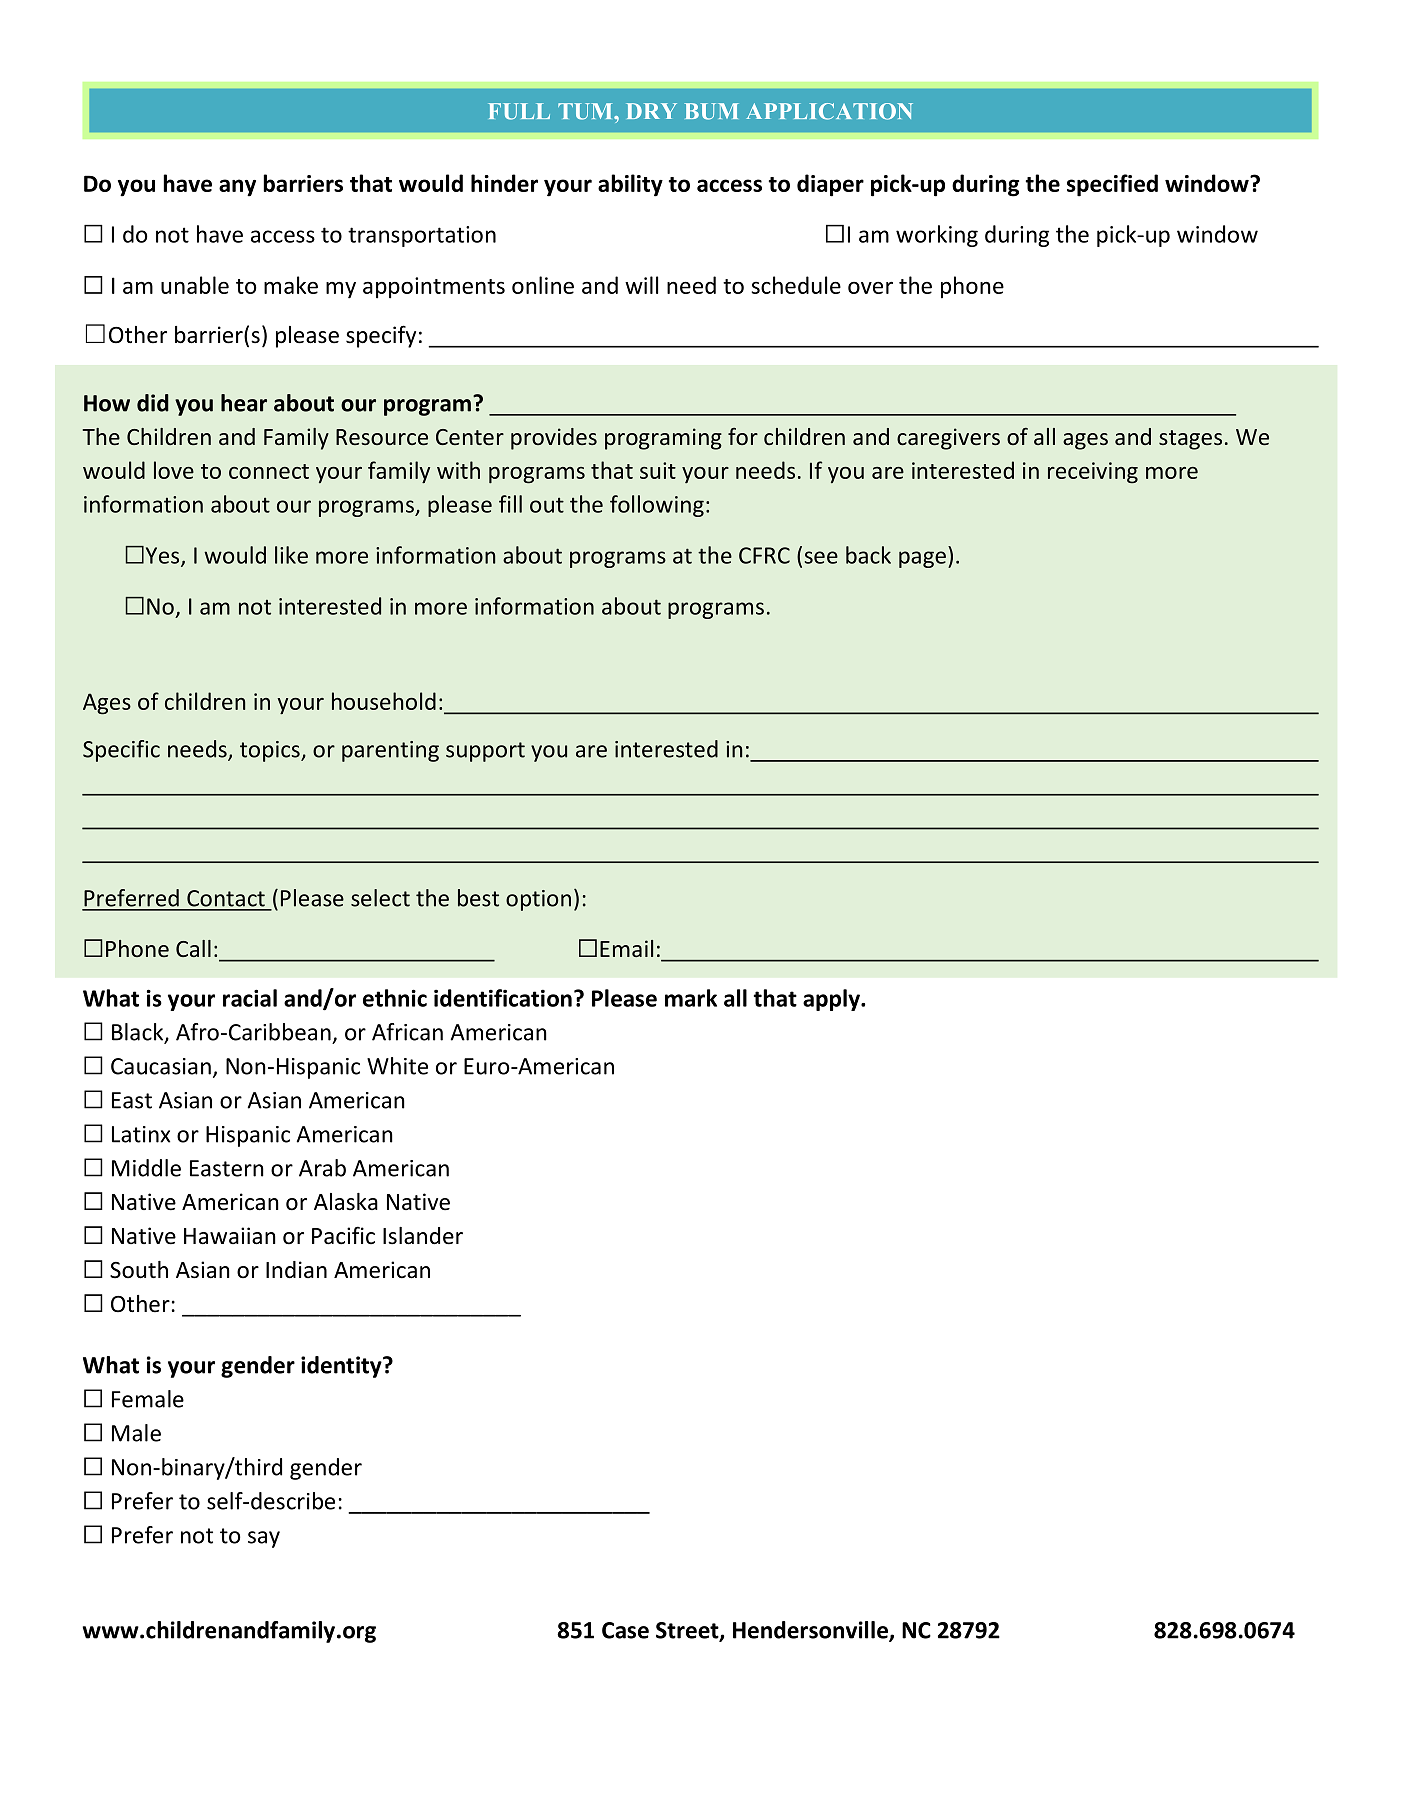 This screenshot has width=1401, height=1813. Describe the element at coordinates (937, 236) in the screenshot. I see `working` at that location.
